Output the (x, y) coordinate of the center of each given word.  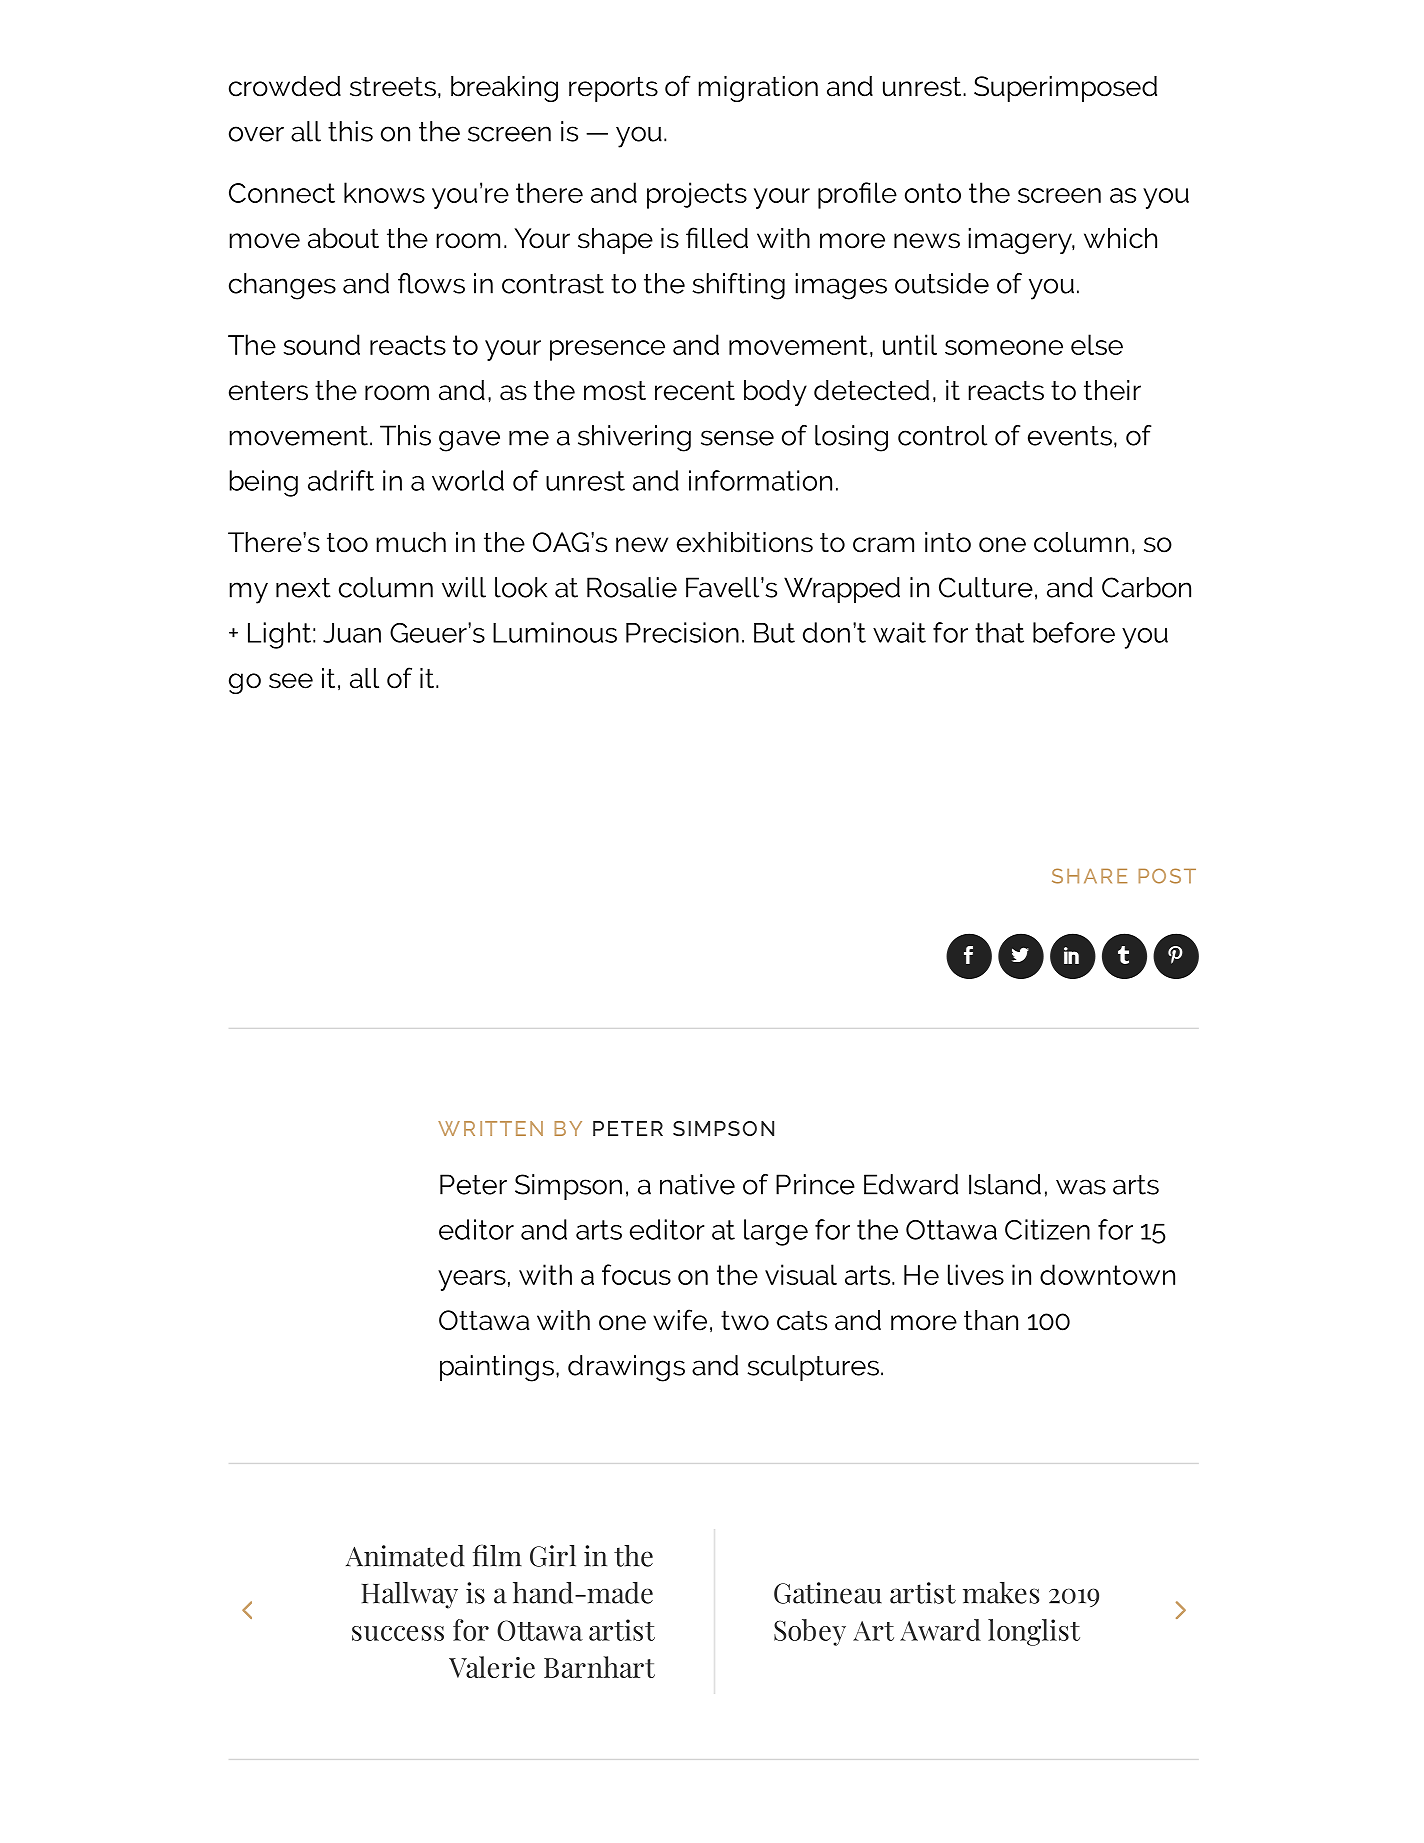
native (697, 1184)
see (291, 681)
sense (737, 438)
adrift (341, 480)
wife (680, 1320)
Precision (682, 632)
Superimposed (1065, 89)
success (398, 1633)
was (1081, 1187)
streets (393, 87)
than (991, 1320)
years (472, 1280)
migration (758, 89)
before (1074, 632)
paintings (497, 1368)
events (1070, 436)
